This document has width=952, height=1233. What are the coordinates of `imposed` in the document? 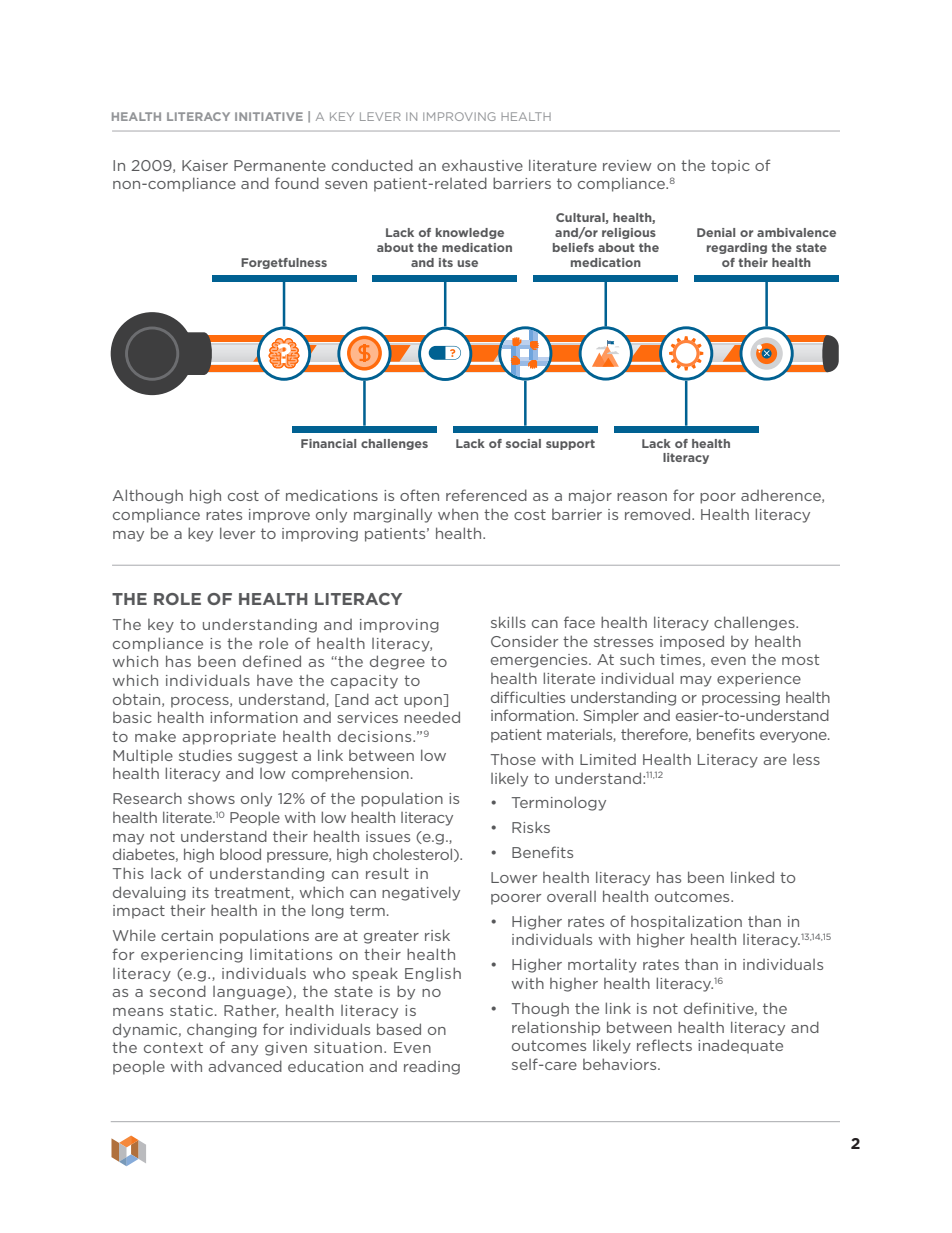 It's located at (692, 642).
